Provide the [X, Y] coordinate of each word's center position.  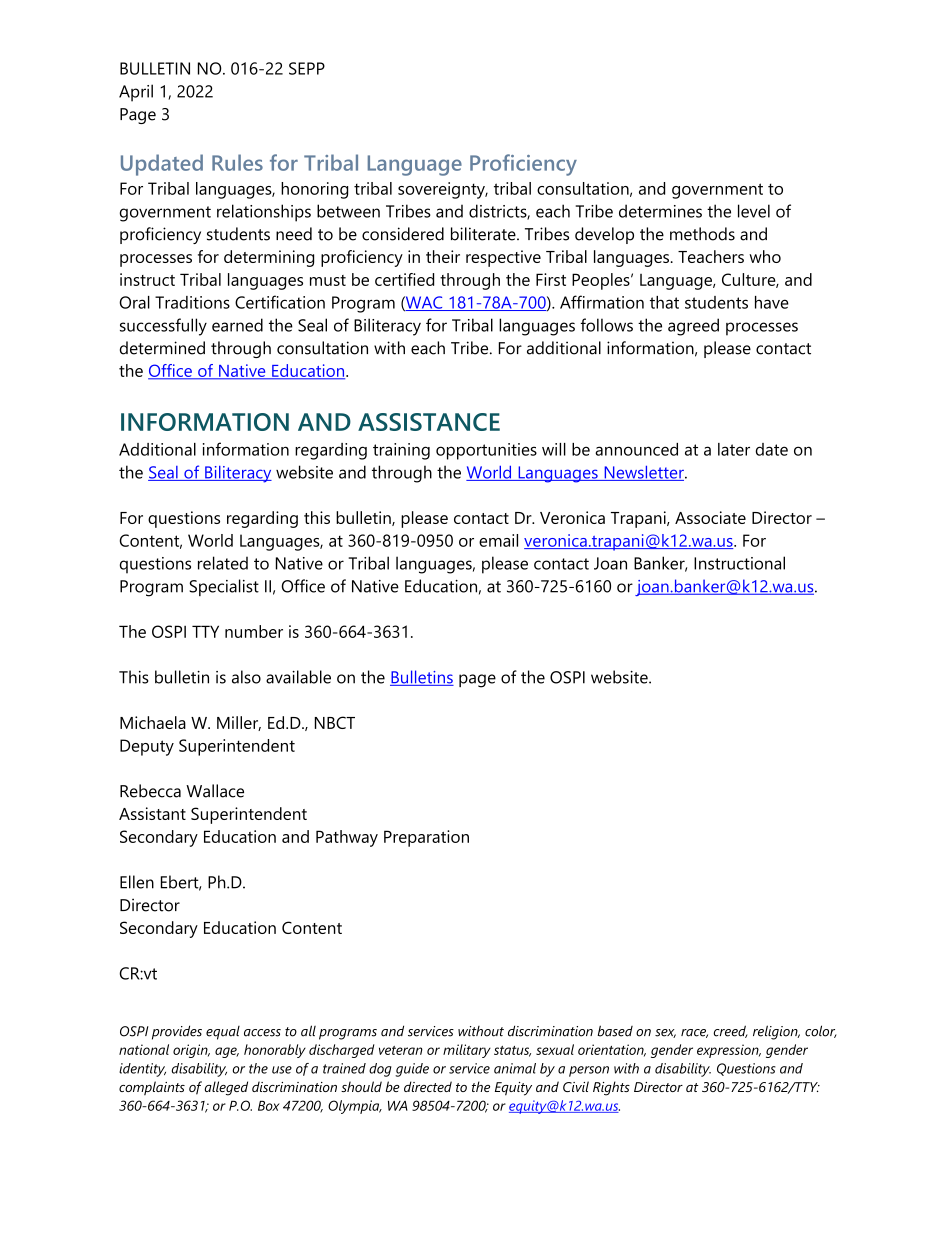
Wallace [215, 791]
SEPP [307, 68]
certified [404, 279]
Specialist [224, 587]
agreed [693, 327]
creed [730, 1031]
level [754, 211]
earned [237, 325]
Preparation [426, 838]
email [498, 540]
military [467, 1051]
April [136, 93]
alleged [226, 1088]
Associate [710, 517]
